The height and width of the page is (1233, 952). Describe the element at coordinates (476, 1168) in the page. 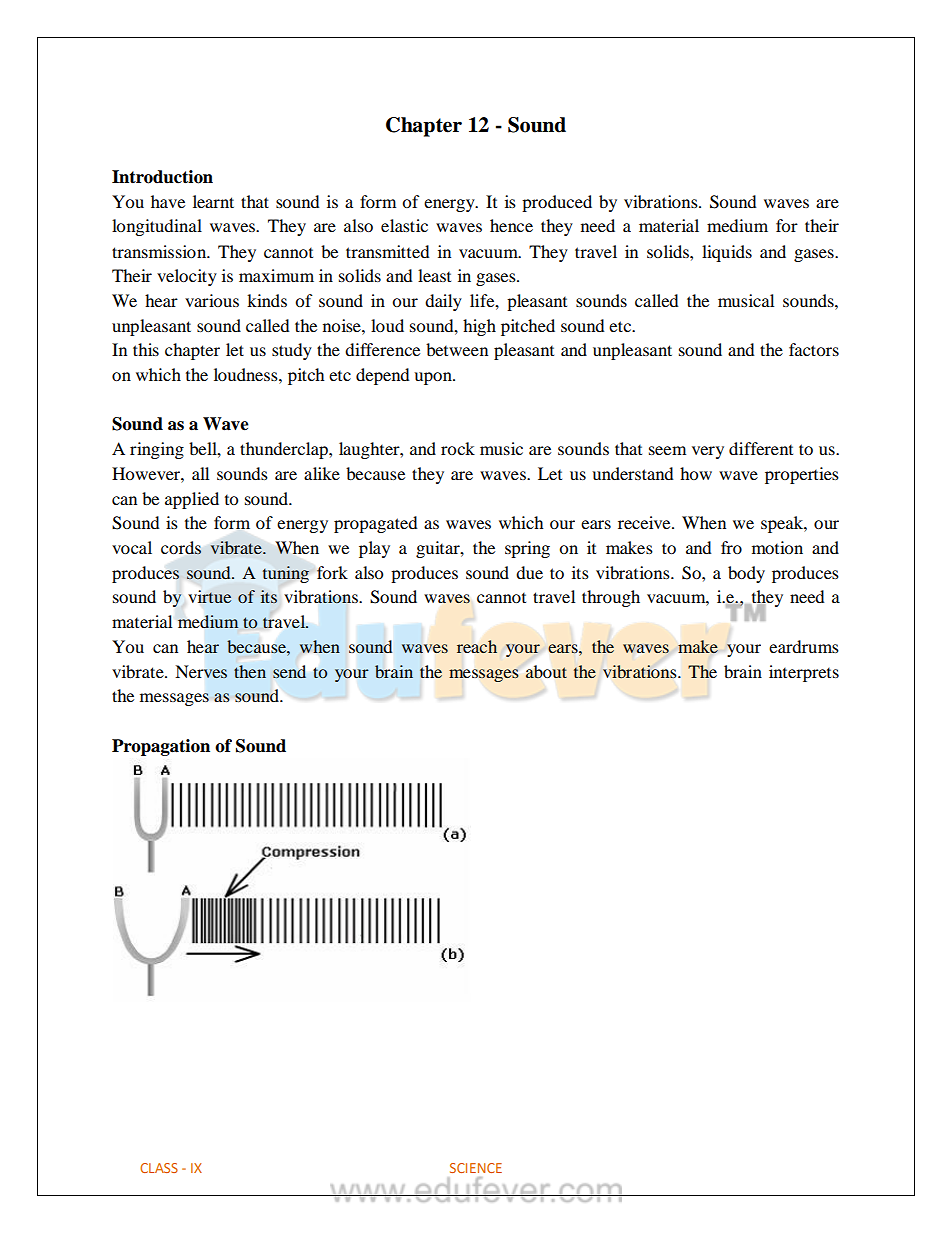

I see `SCIENCE` at that location.
